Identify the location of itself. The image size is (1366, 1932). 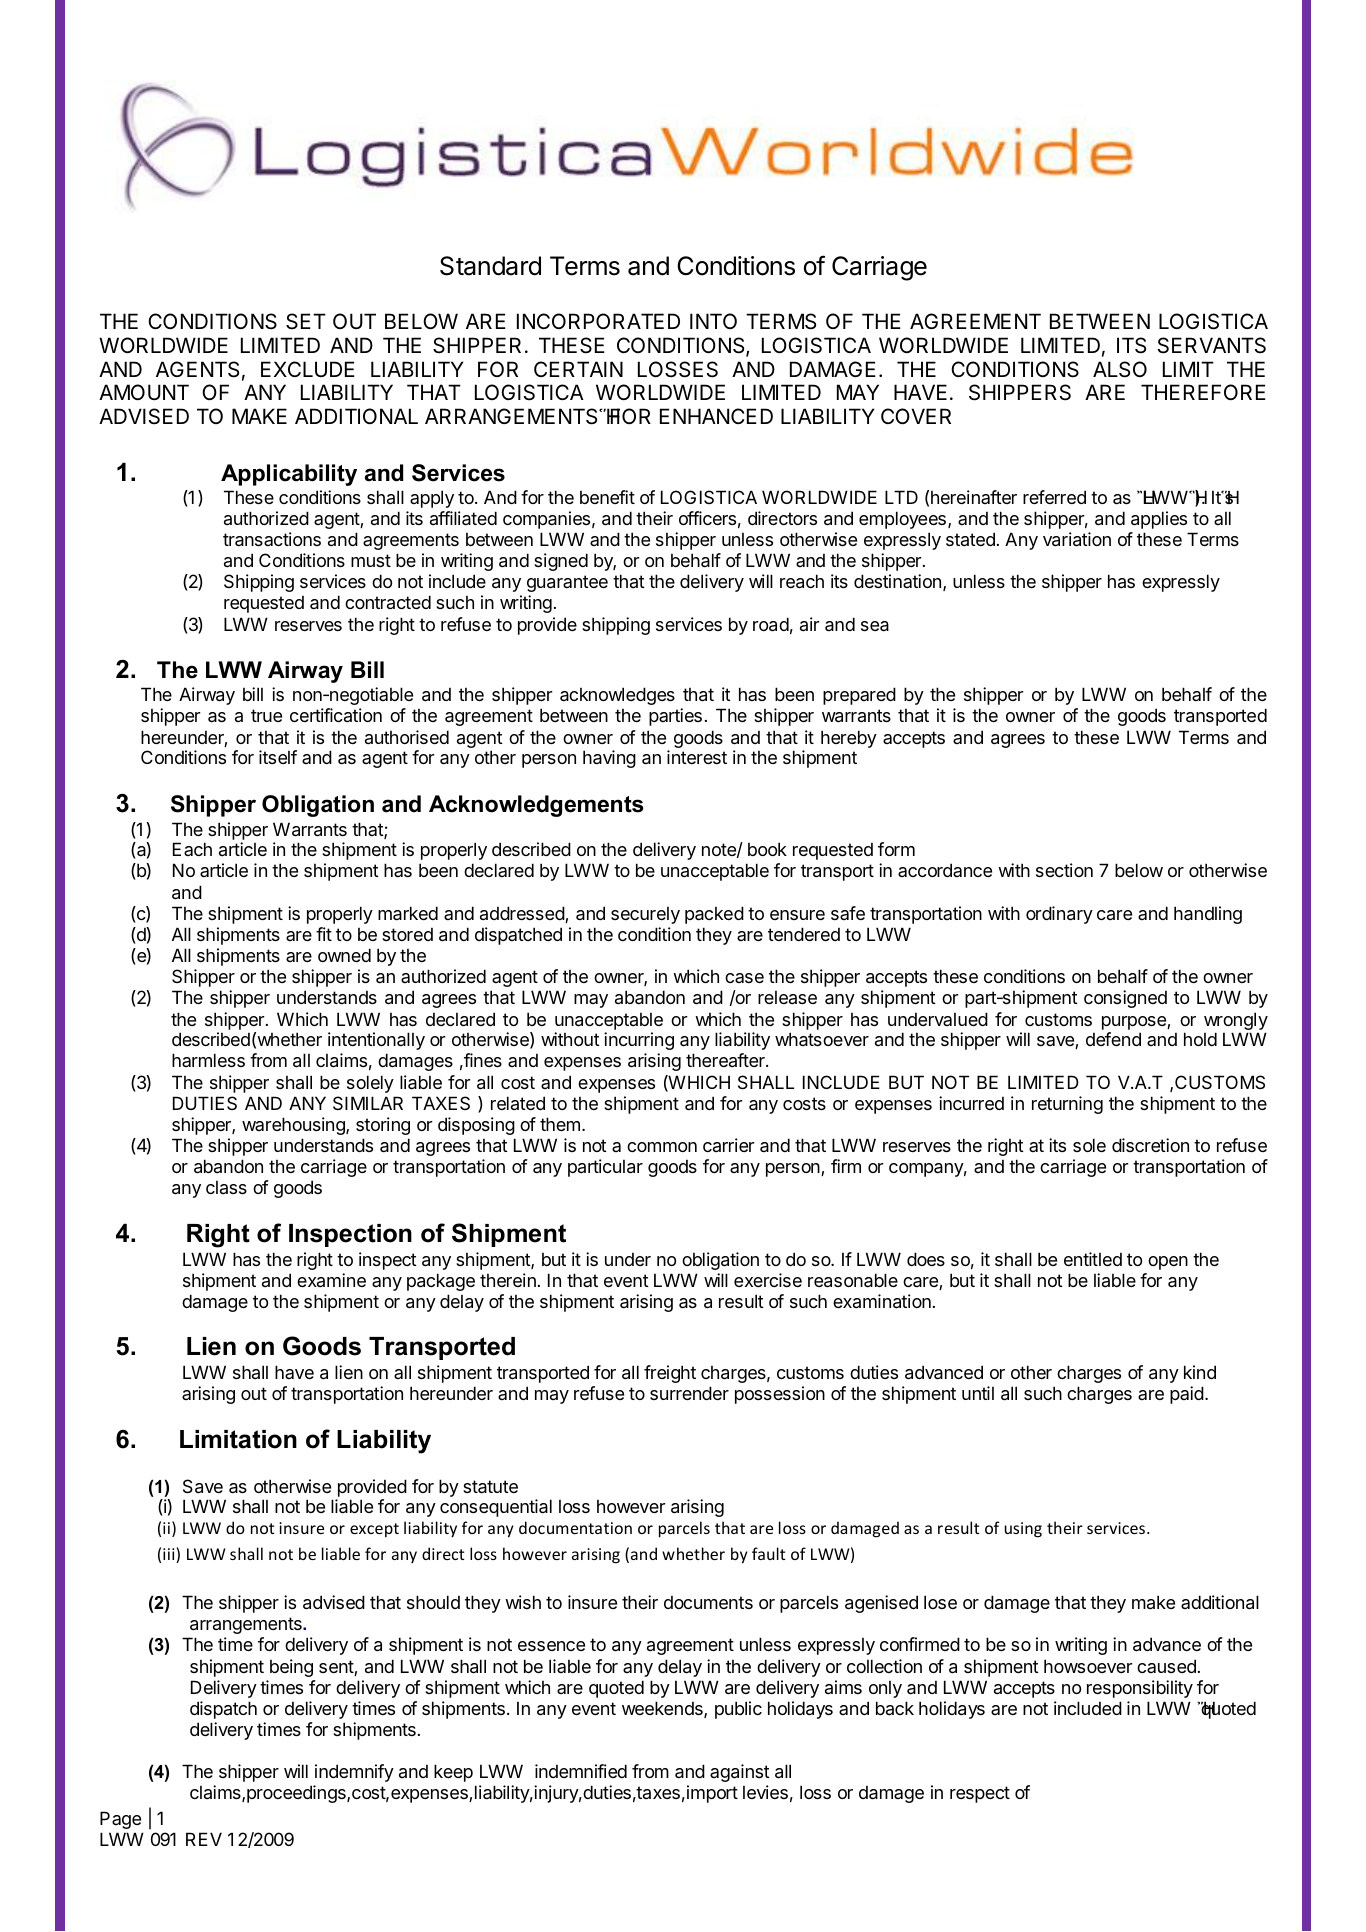
(278, 757).
